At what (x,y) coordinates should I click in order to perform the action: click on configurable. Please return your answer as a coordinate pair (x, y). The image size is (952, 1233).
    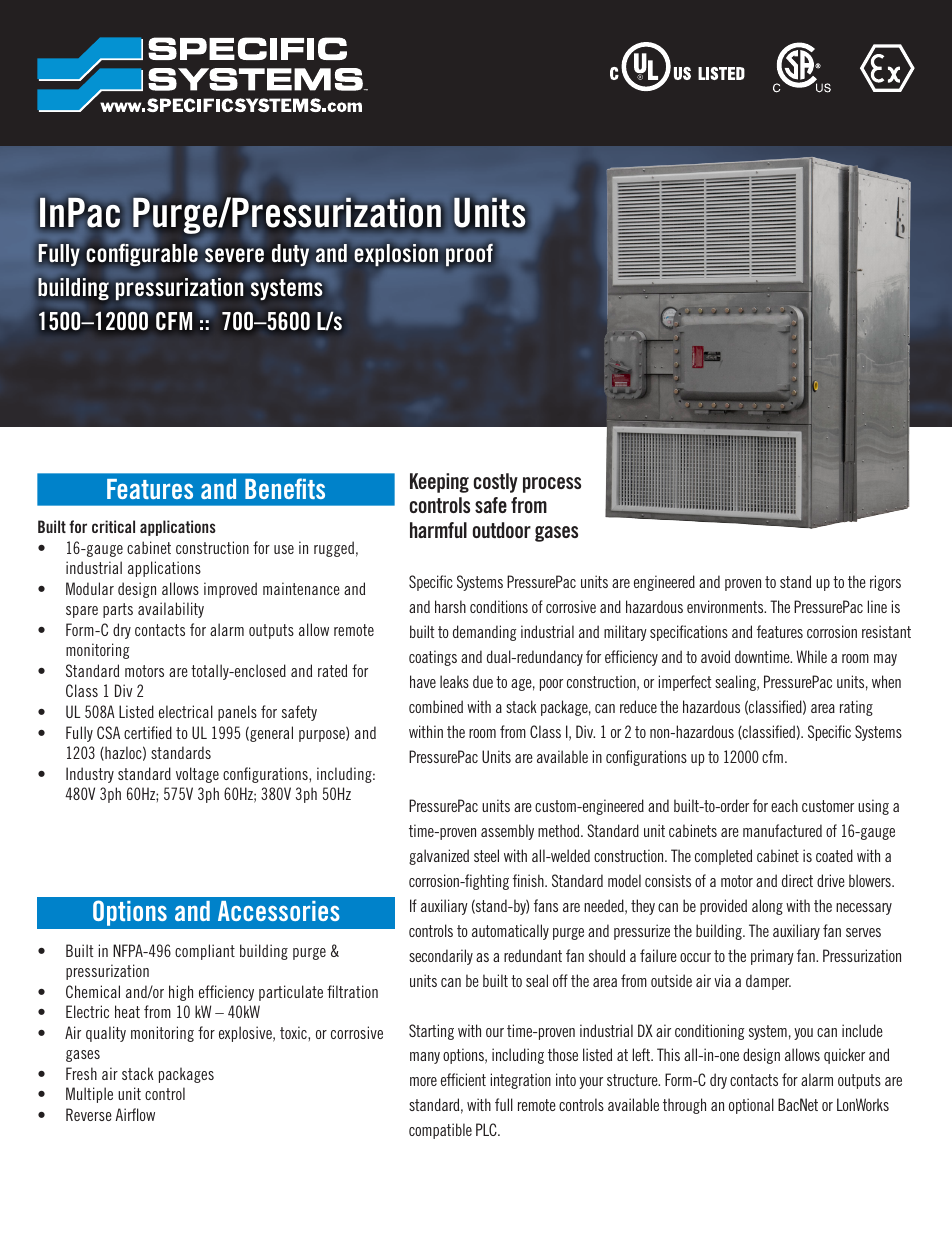
    Looking at the image, I should click on (142, 255).
